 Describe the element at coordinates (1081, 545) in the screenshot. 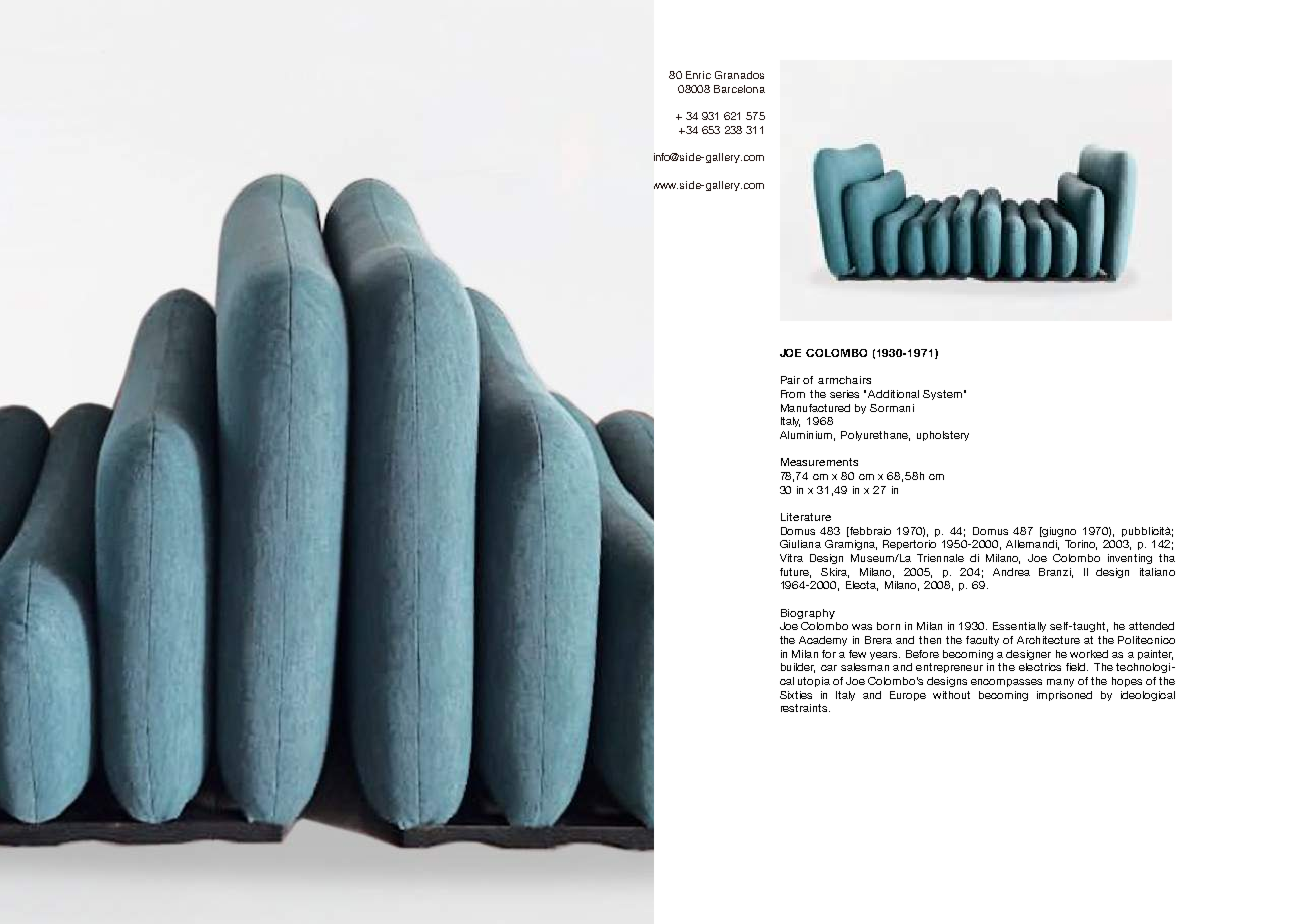

I see `Torino` at that location.
